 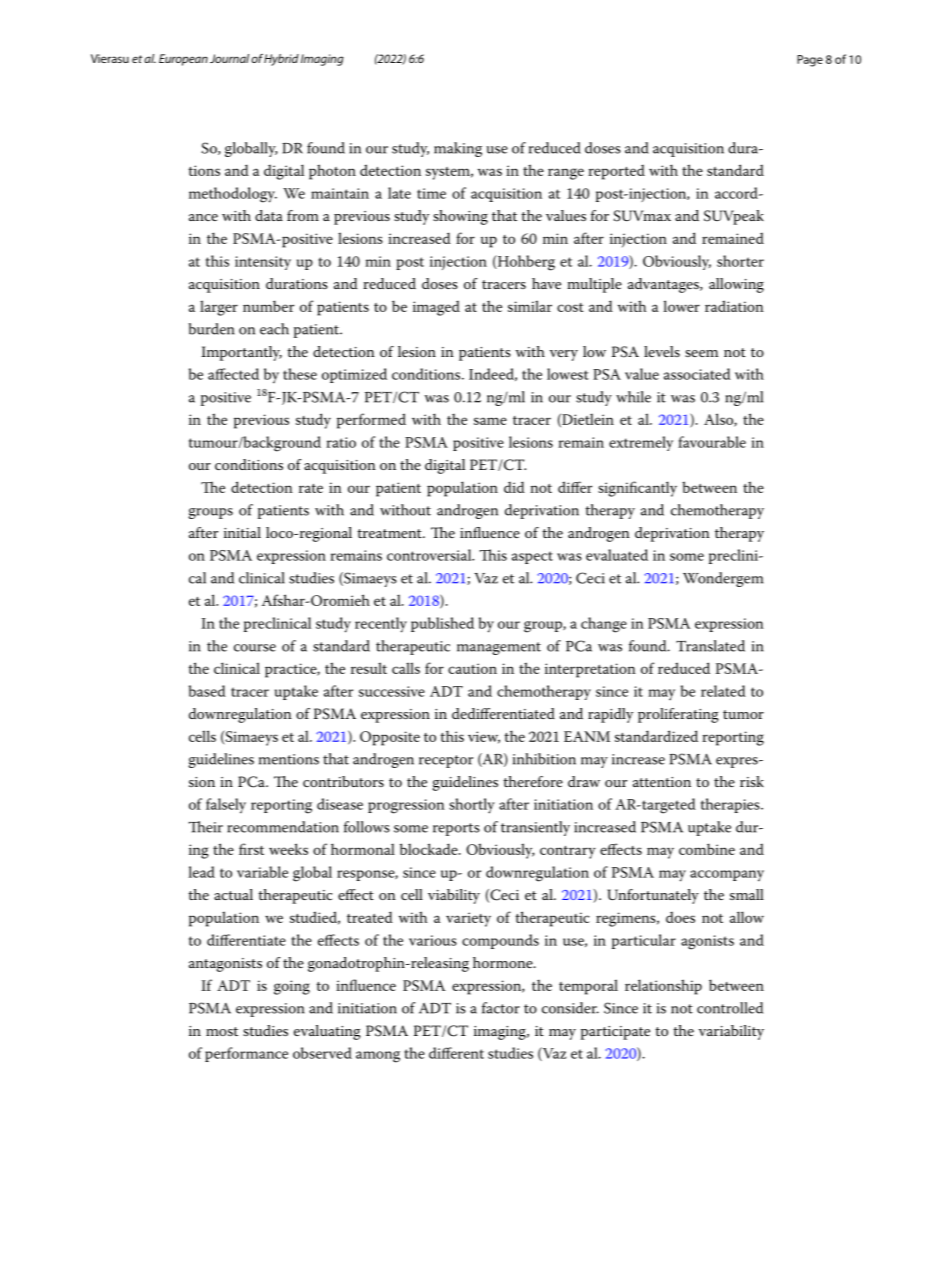 I want to click on same, so click(x=490, y=421).
